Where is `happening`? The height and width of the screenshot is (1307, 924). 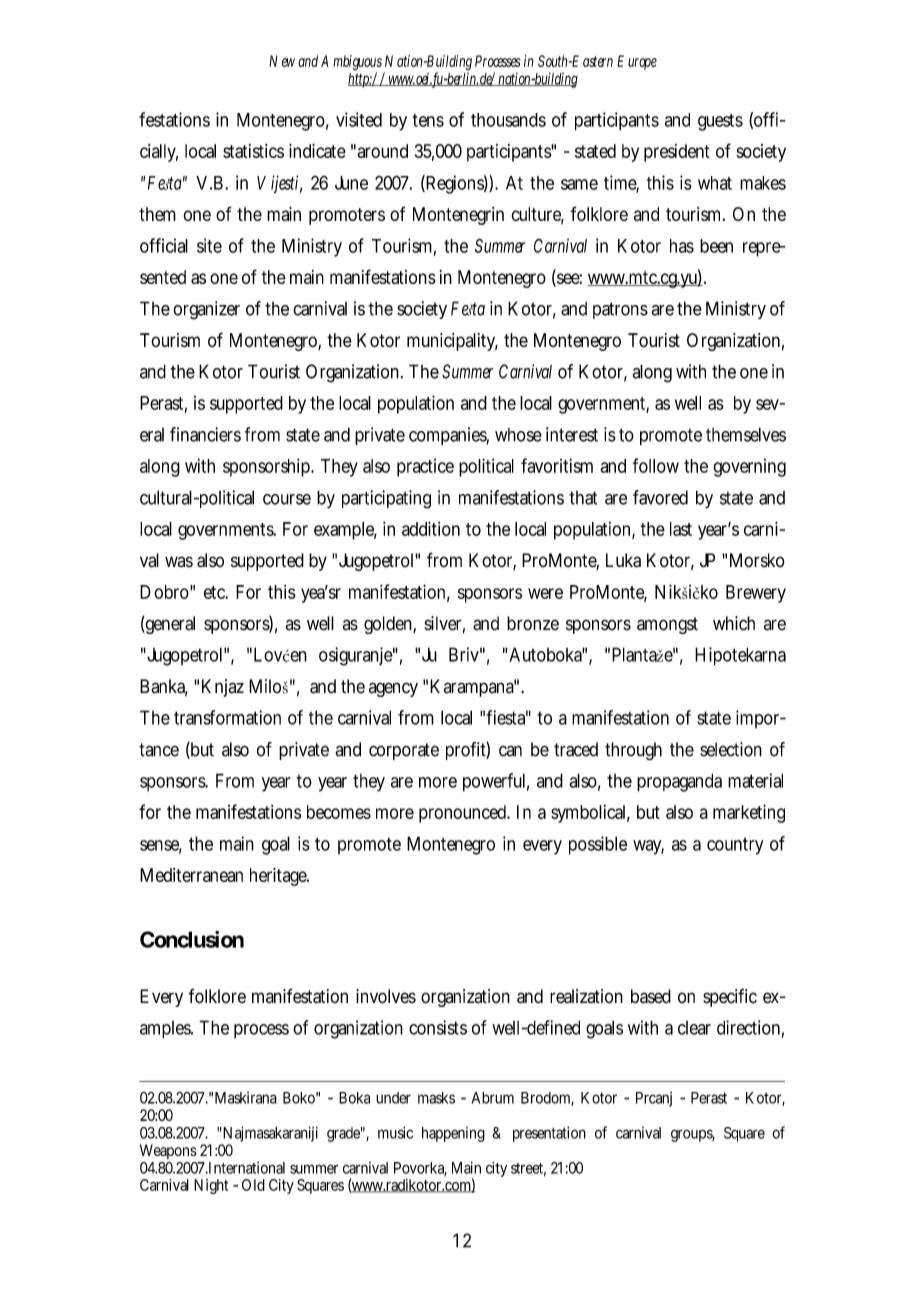
happening is located at coordinates (453, 1134).
